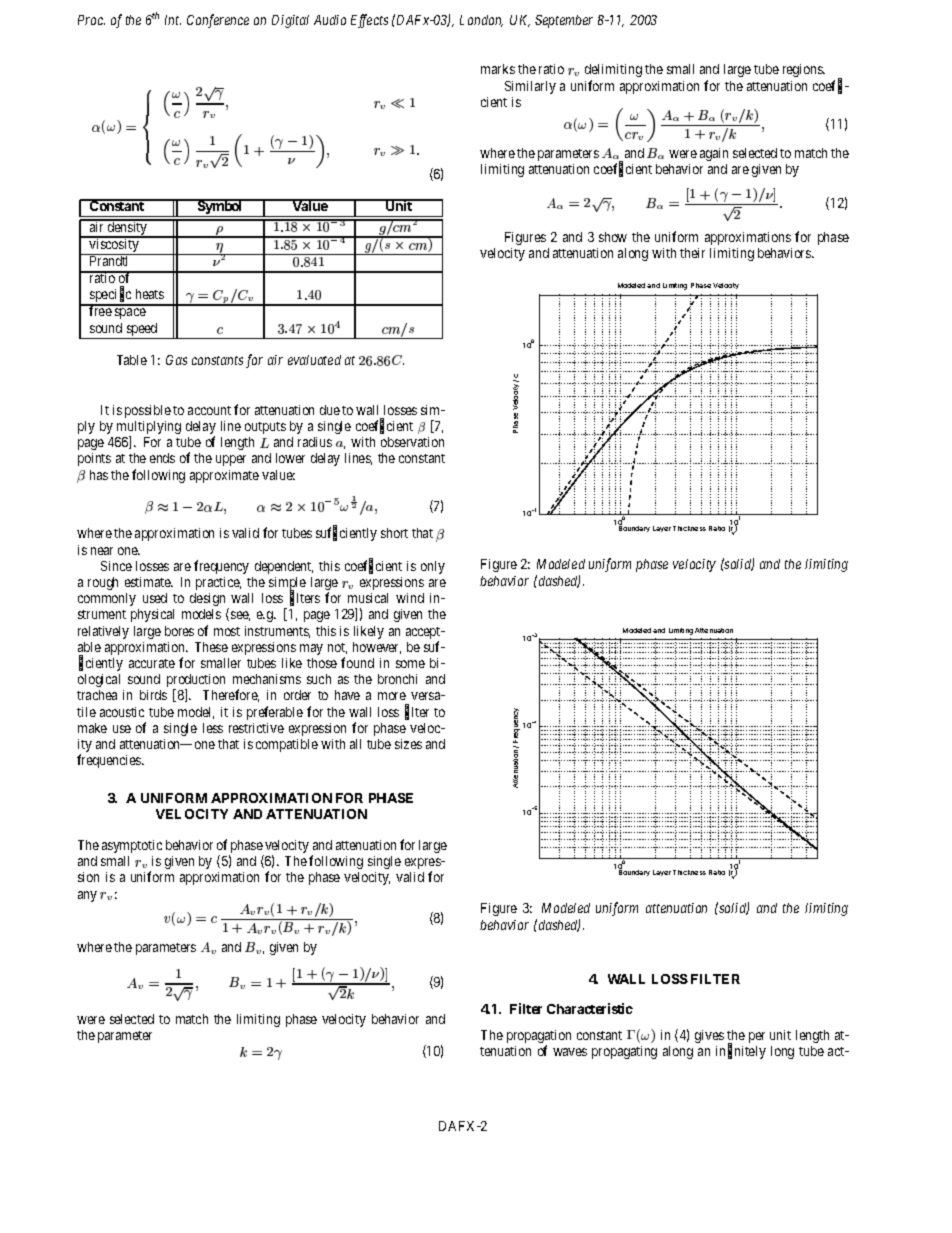 The width and height of the image is (952, 1233). What do you see at coordinates (408, 744) in the image?
I see `sizes` at bounding box center [408, 744].
